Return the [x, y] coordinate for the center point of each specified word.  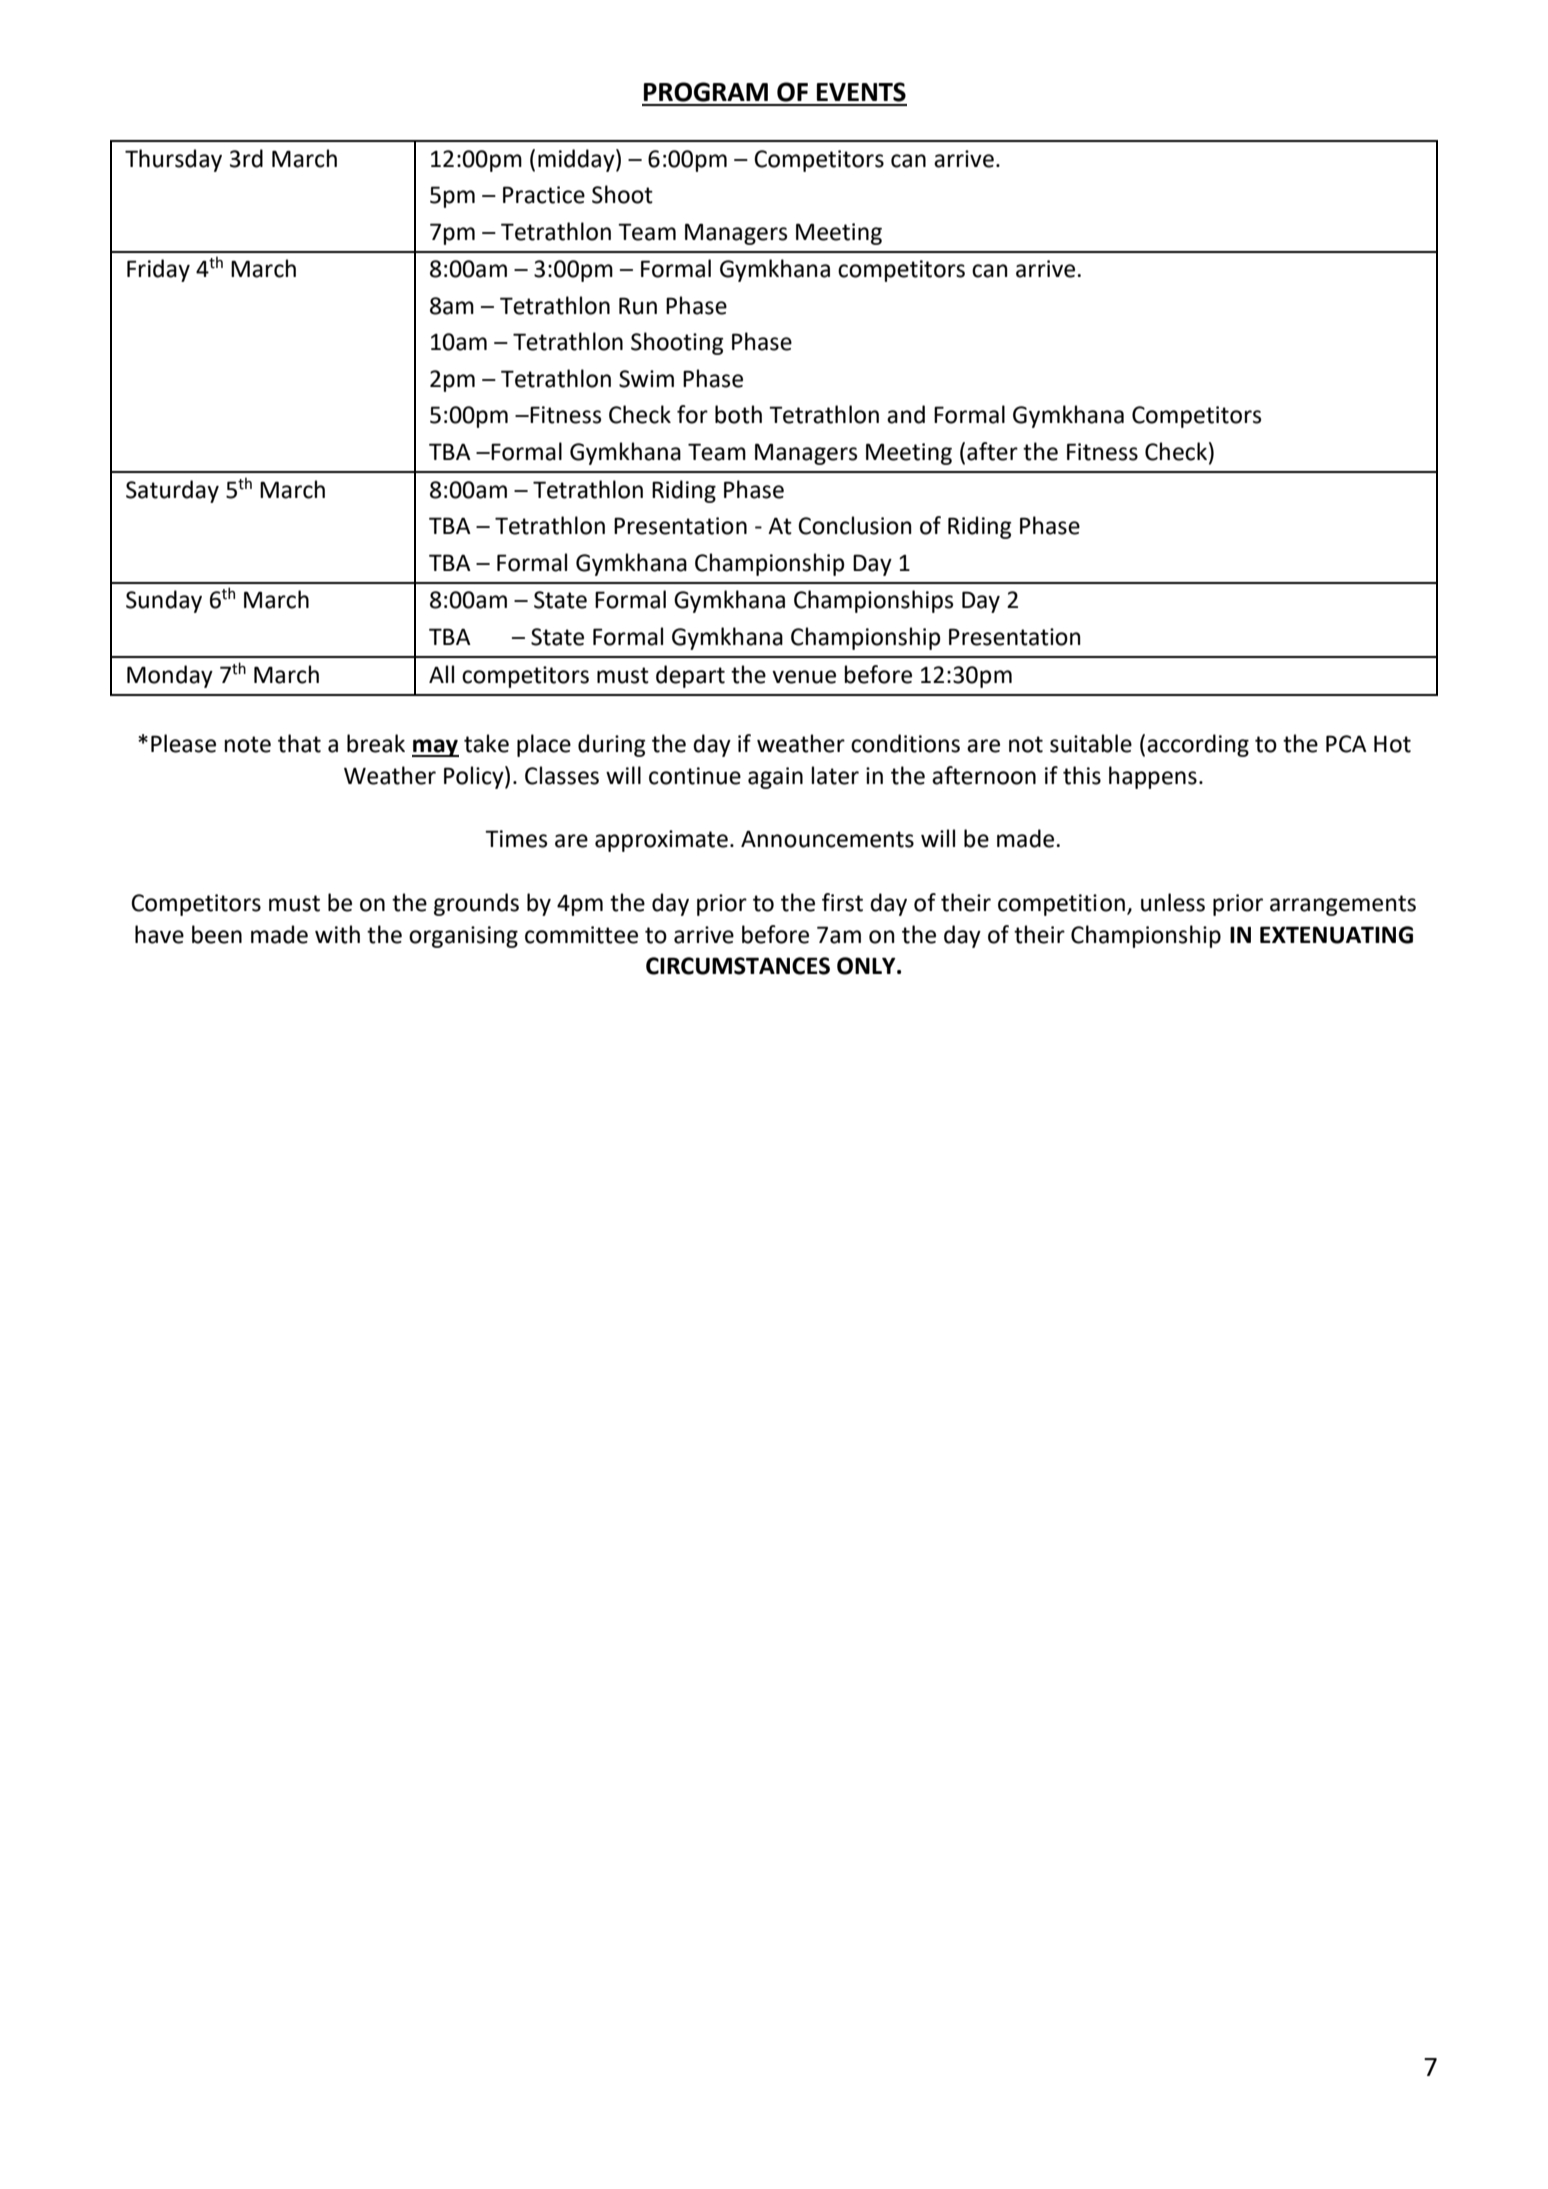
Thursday [173, 160]
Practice [544, 195]
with [337, 934]
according [1198, 745]
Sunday [164, 601]
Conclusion [855, 525]
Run [638, 306]
